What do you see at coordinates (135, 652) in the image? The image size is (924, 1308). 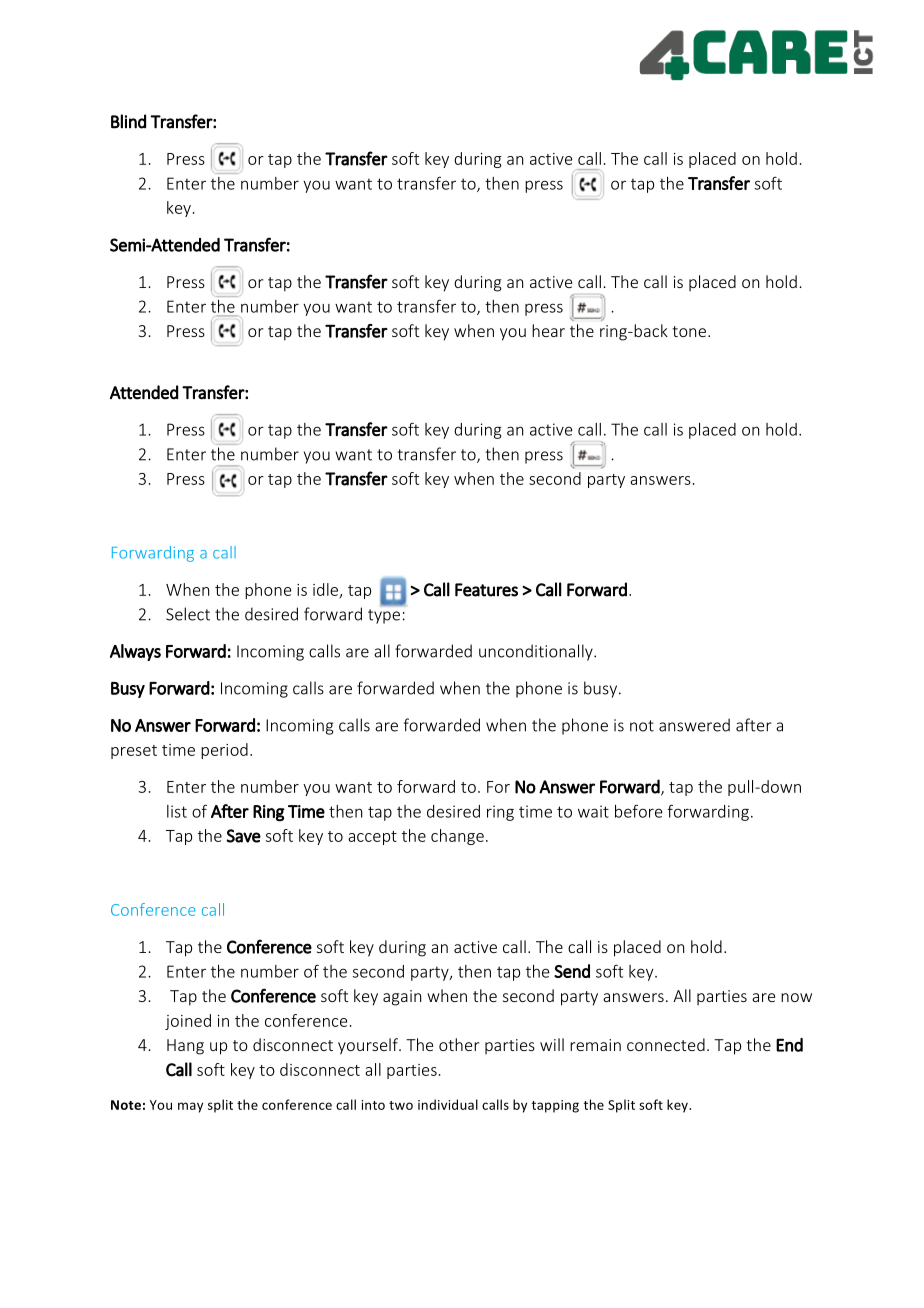 I see `Always` at bounding box center [135, 652].
